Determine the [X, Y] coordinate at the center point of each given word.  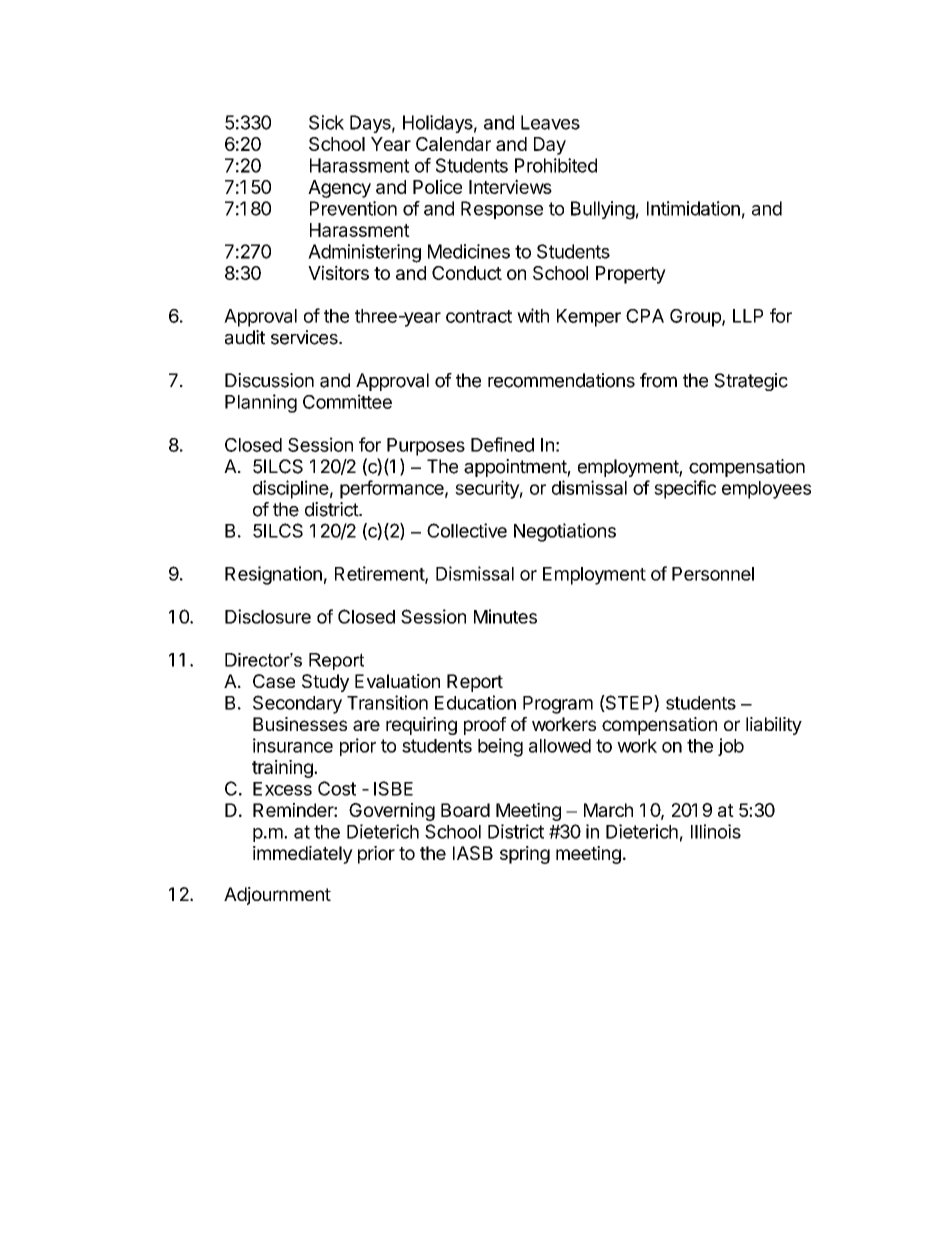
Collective [467, 530]
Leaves [550, 122]
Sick [326, 122]
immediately [303, 855]
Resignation [273, 575]
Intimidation [693, 208]
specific [685, 489]
